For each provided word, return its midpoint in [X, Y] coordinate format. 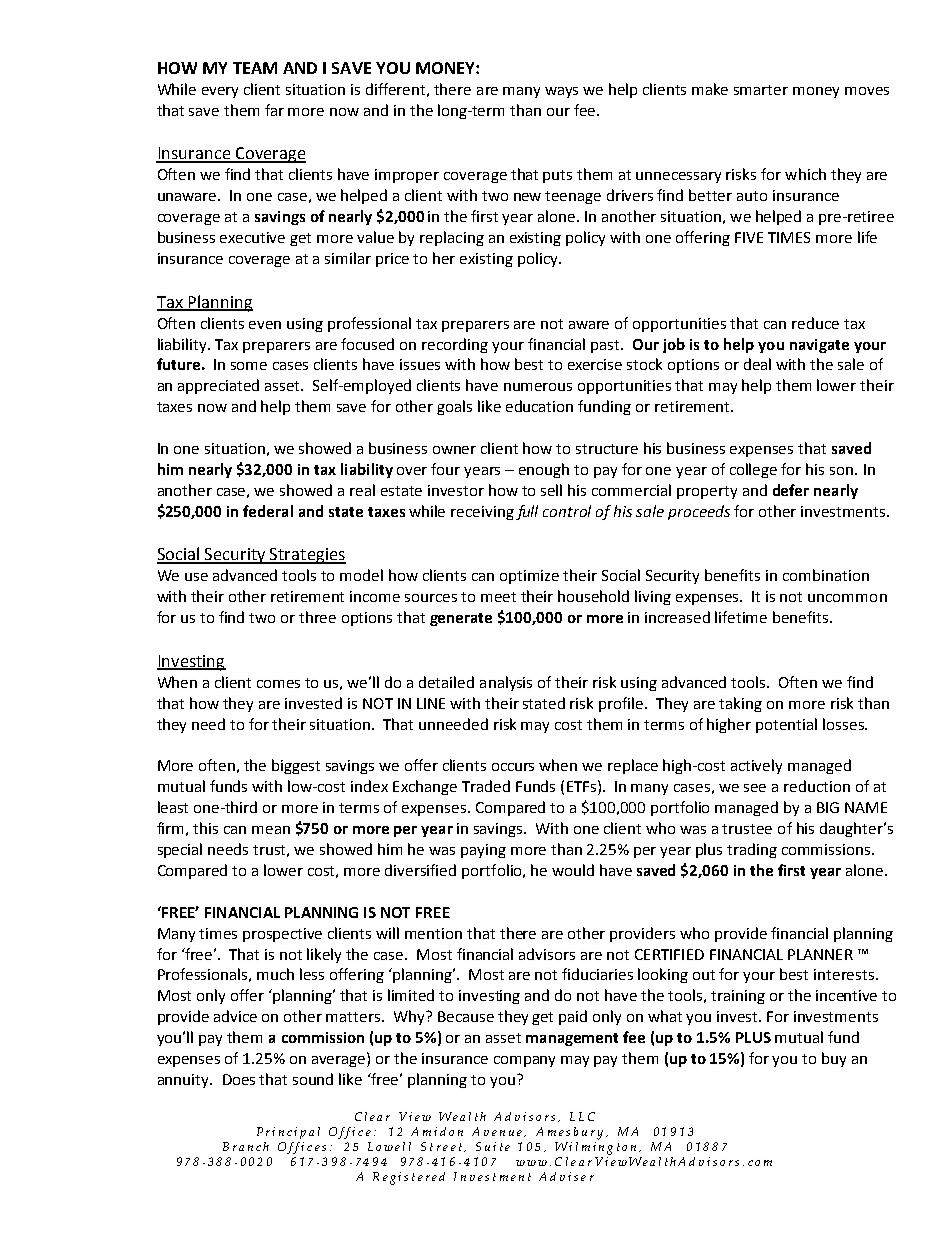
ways [561, 92]
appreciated [218, 386]
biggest [296, 766]
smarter [761, 90]
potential [786, 725]
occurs [513, 767]
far [274, 110]
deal [757, 364]
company [524, 1061]
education [539, 406]
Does [239, 1079]
